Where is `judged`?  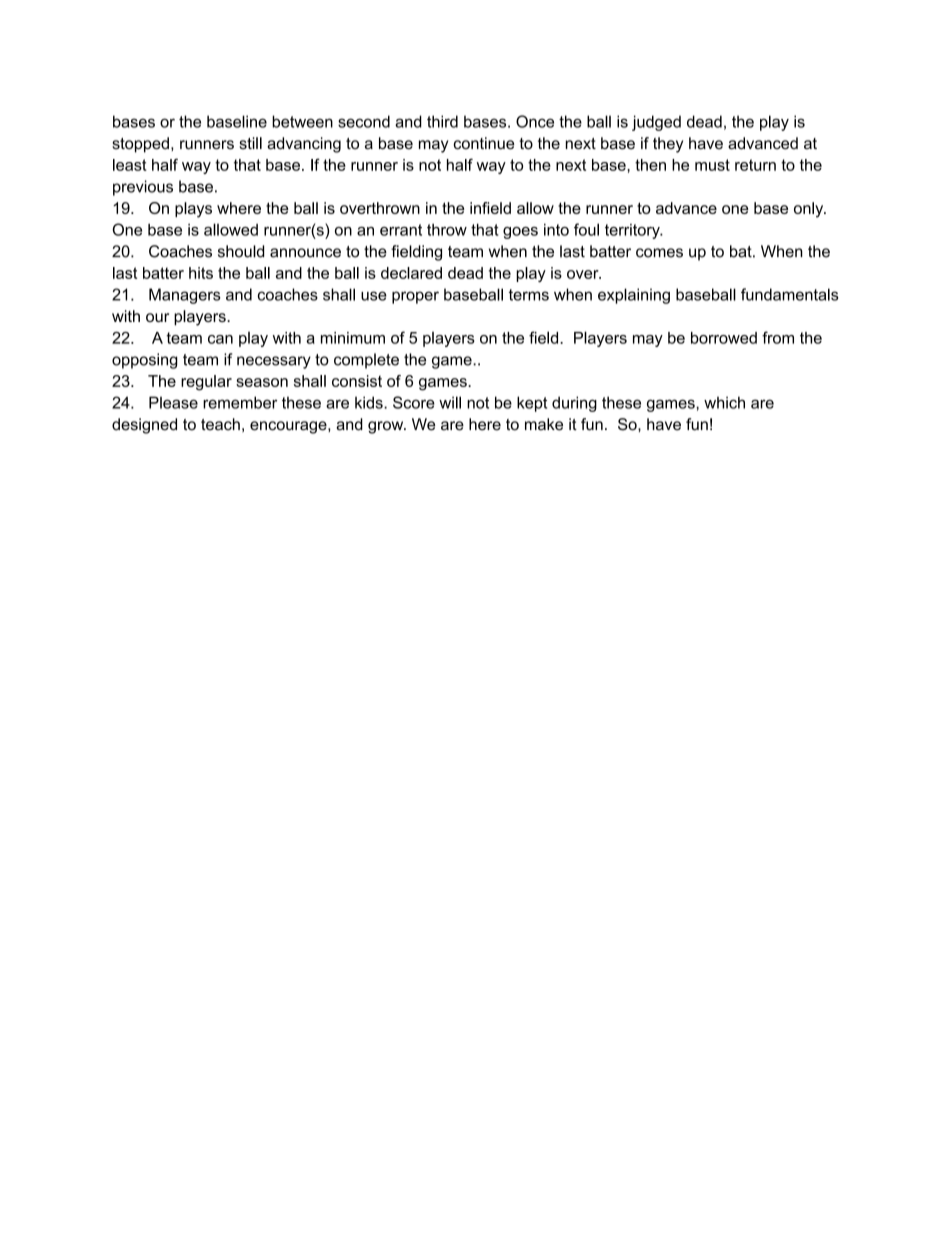
judged is located at coordinates (656, 123).
